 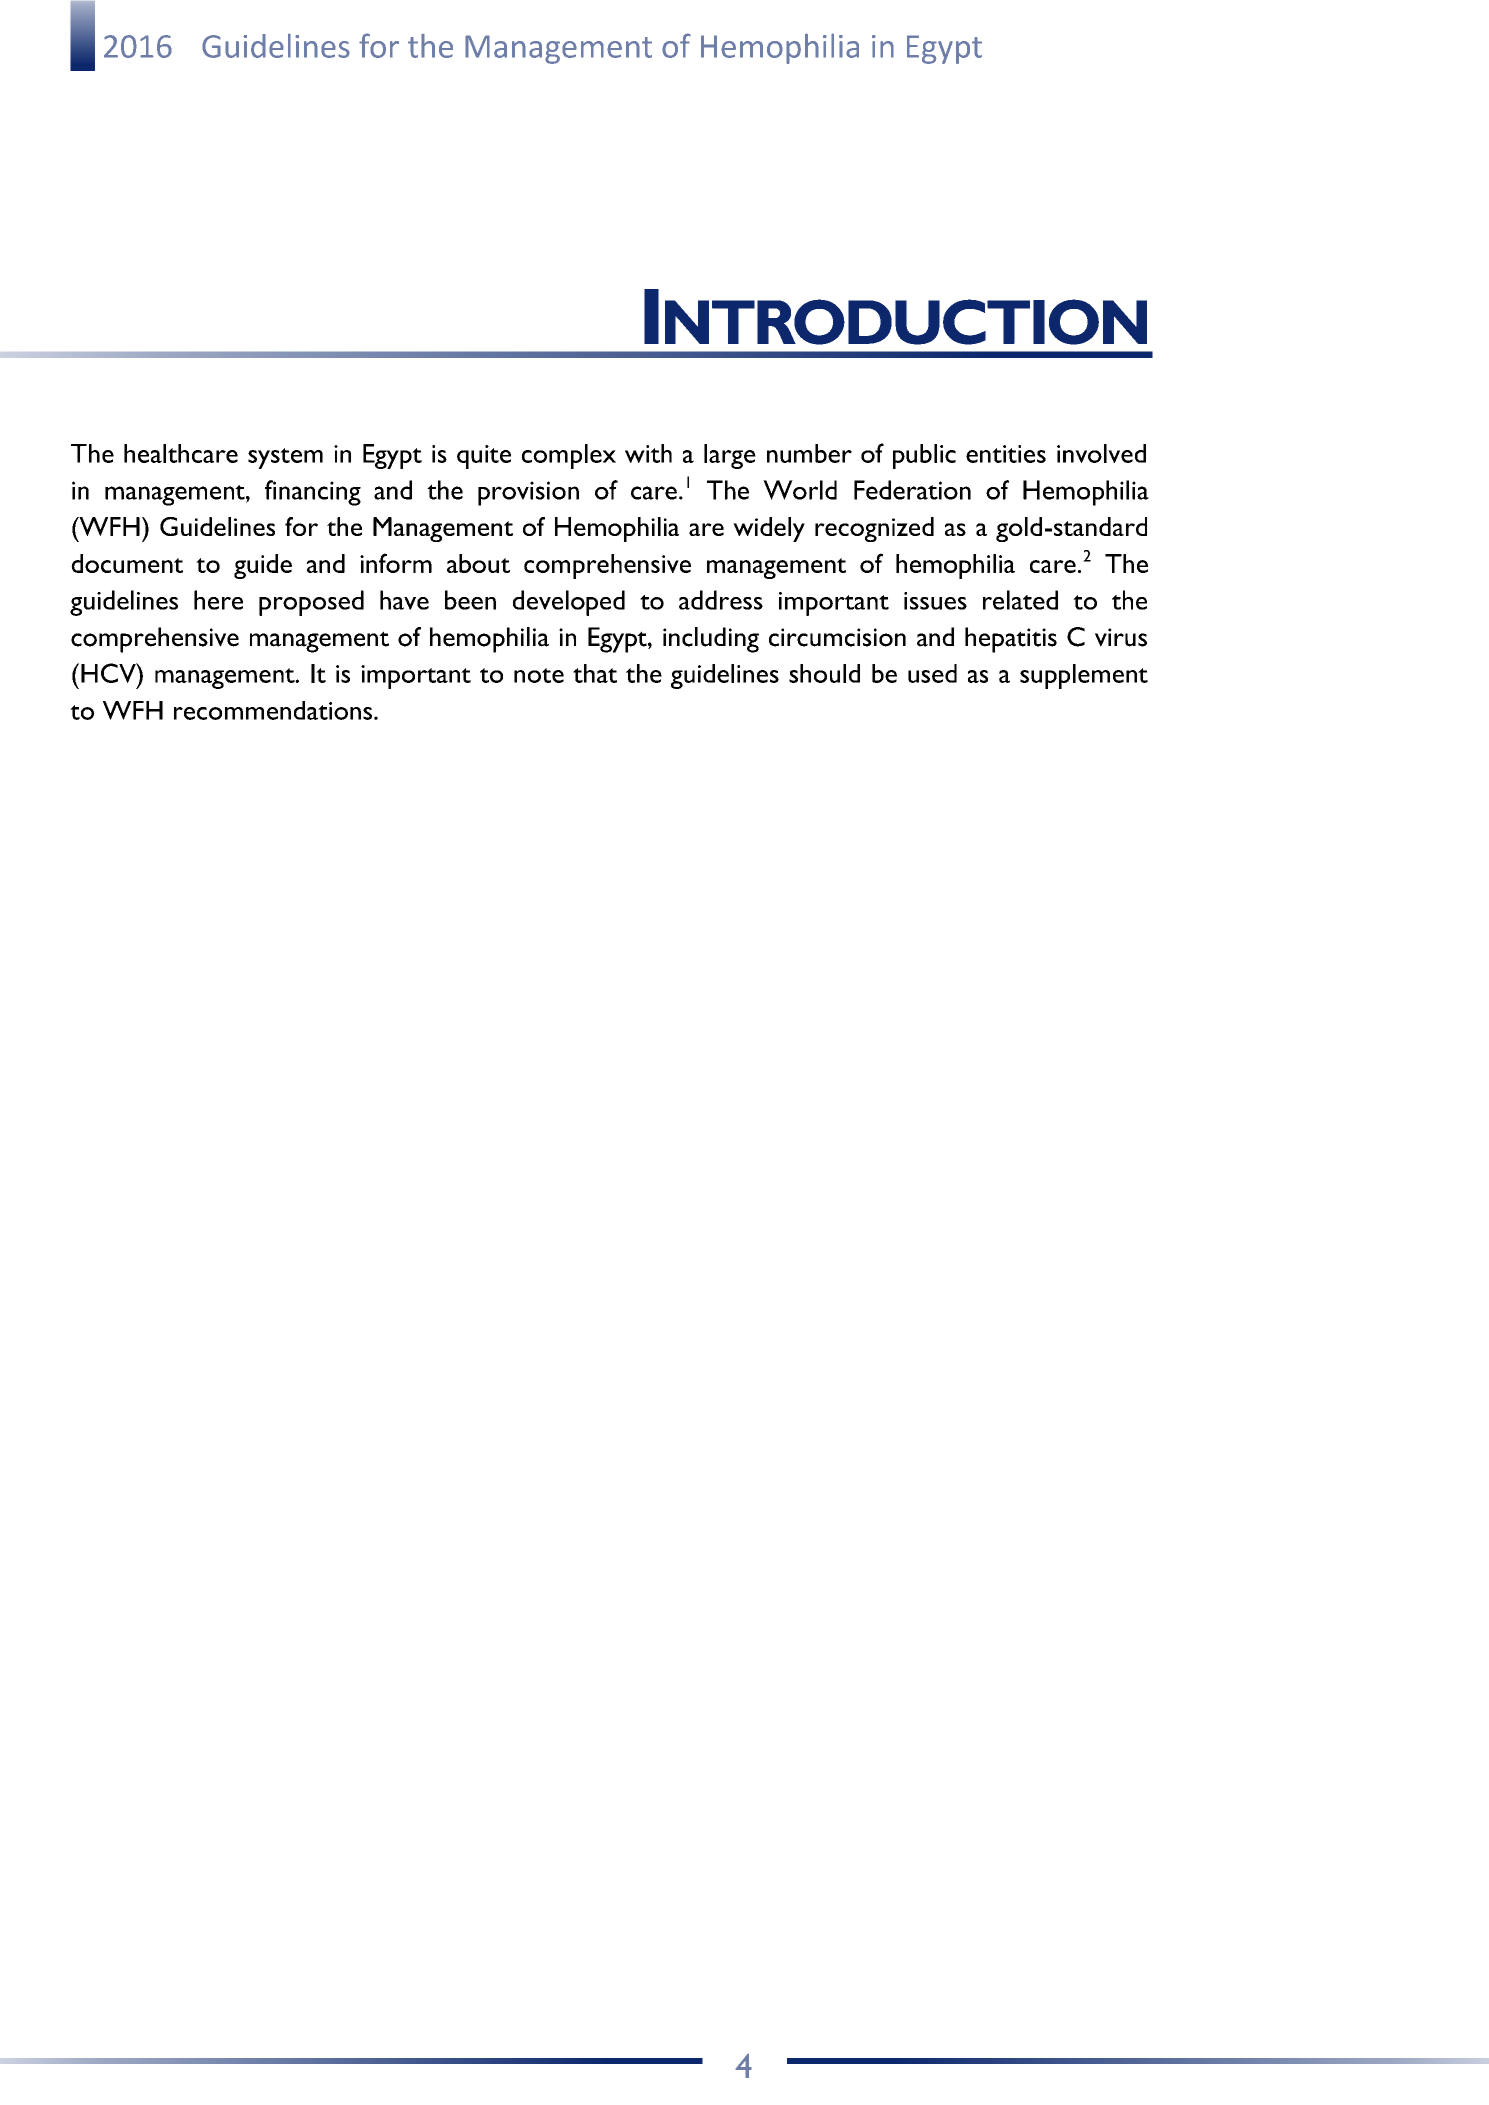 What do you see at coordinates (874, 529) in the document?
I see `recognized` at bounding box center [874, 529].
